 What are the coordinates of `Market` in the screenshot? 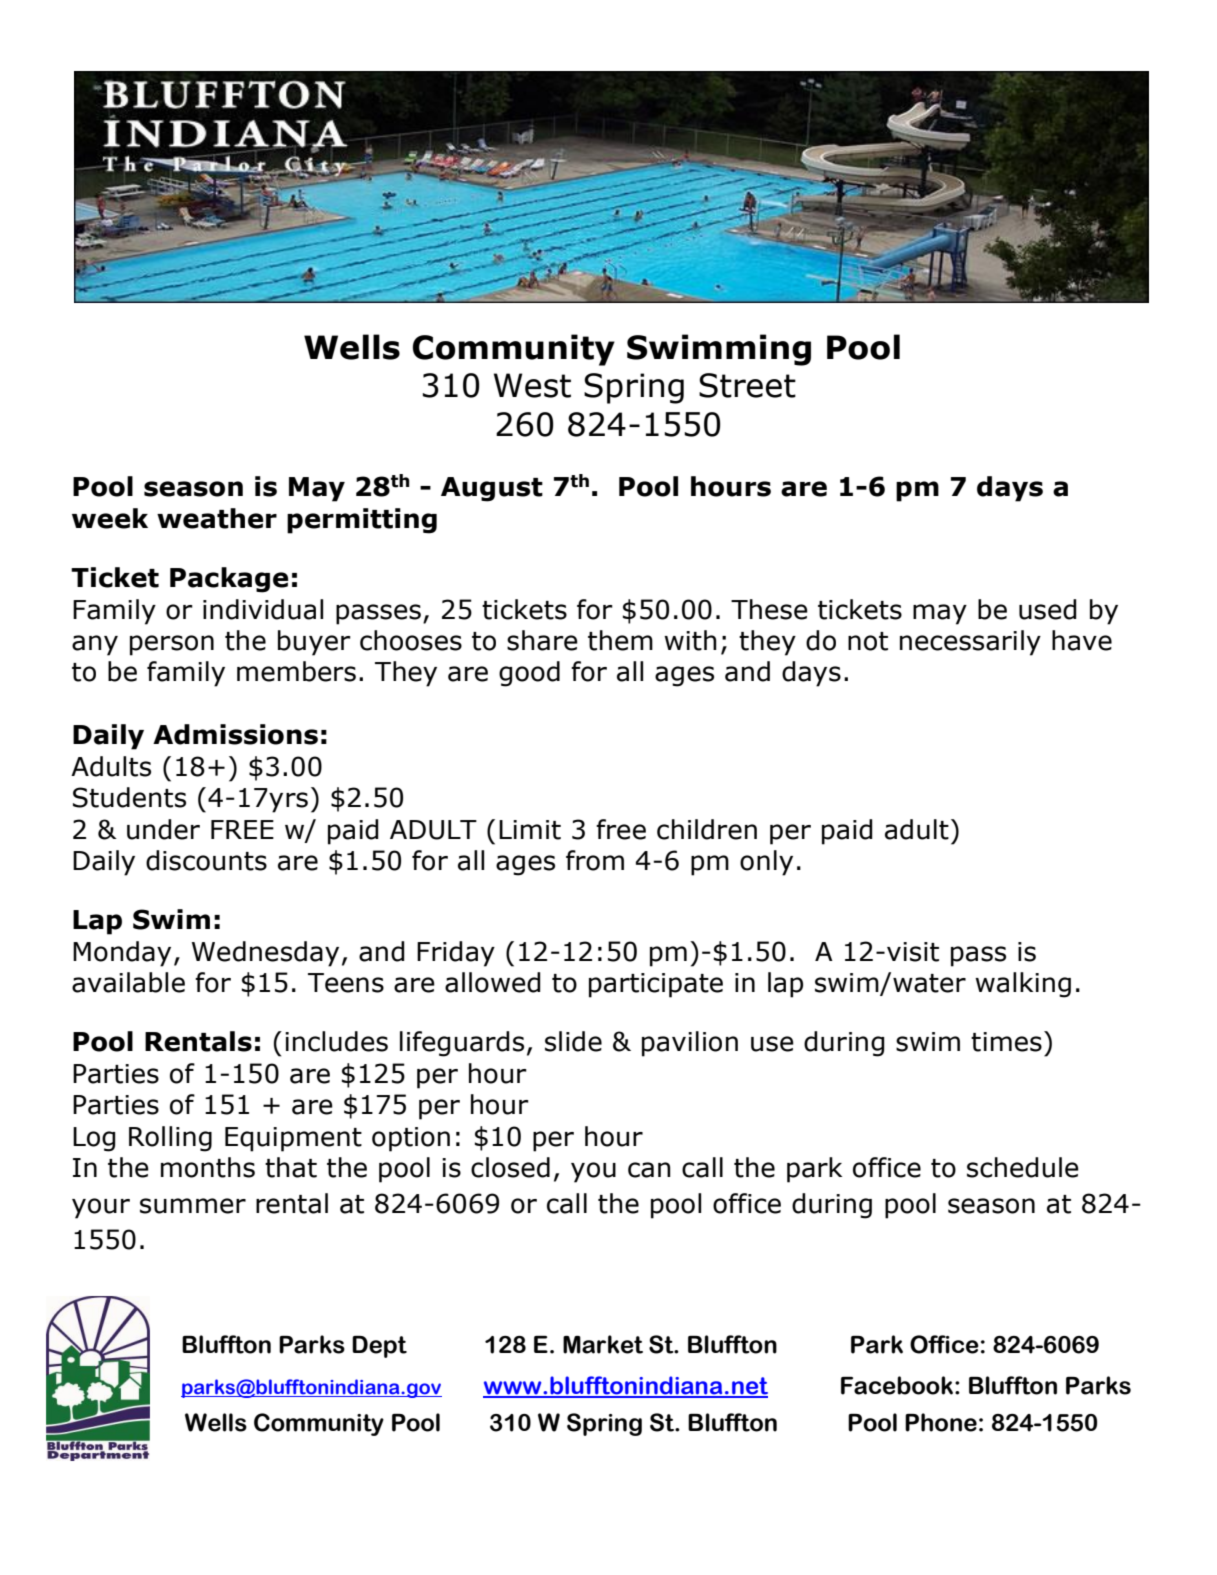 It's located at (603, 1344).
